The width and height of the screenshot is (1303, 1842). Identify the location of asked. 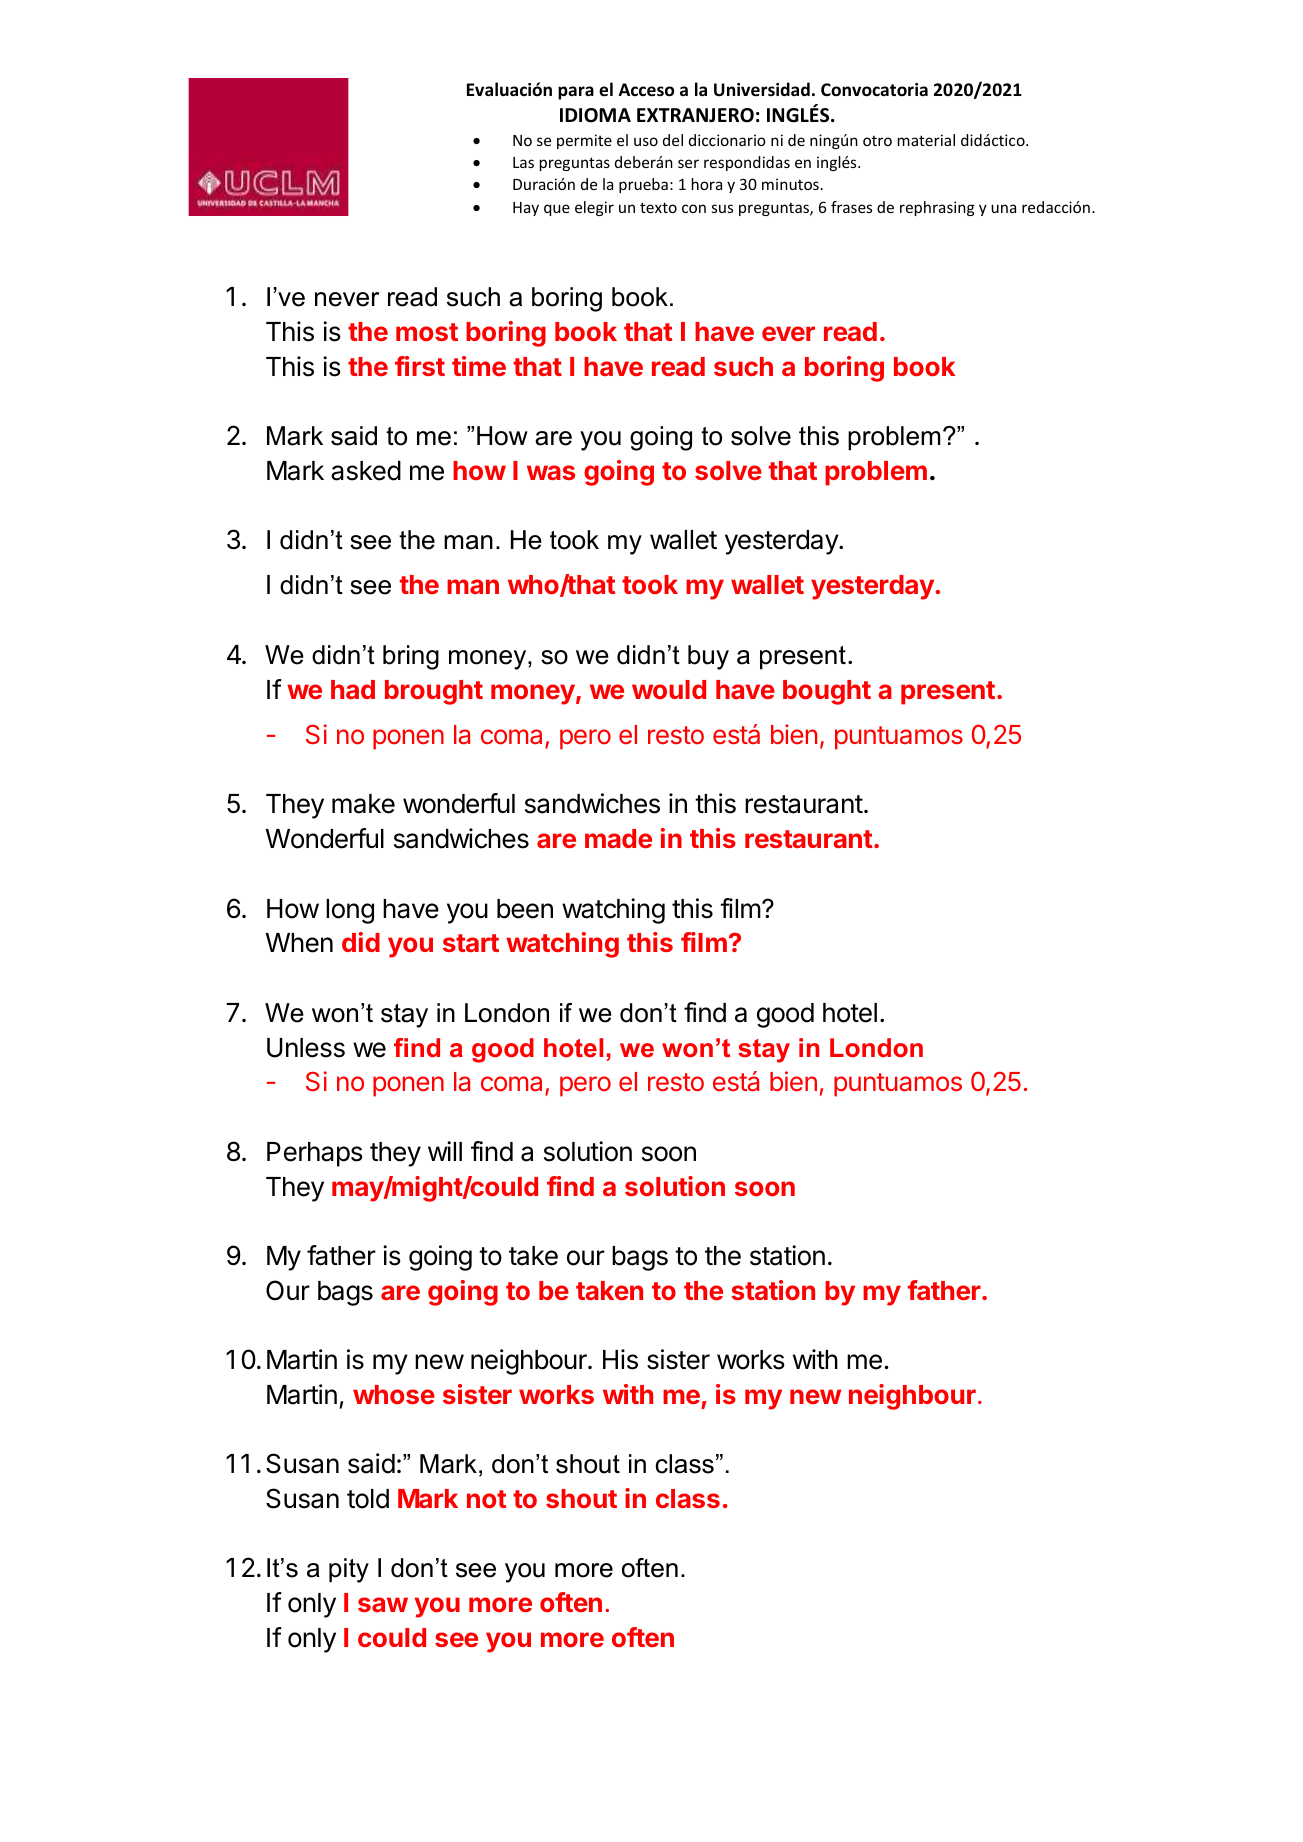
(366, 471).
